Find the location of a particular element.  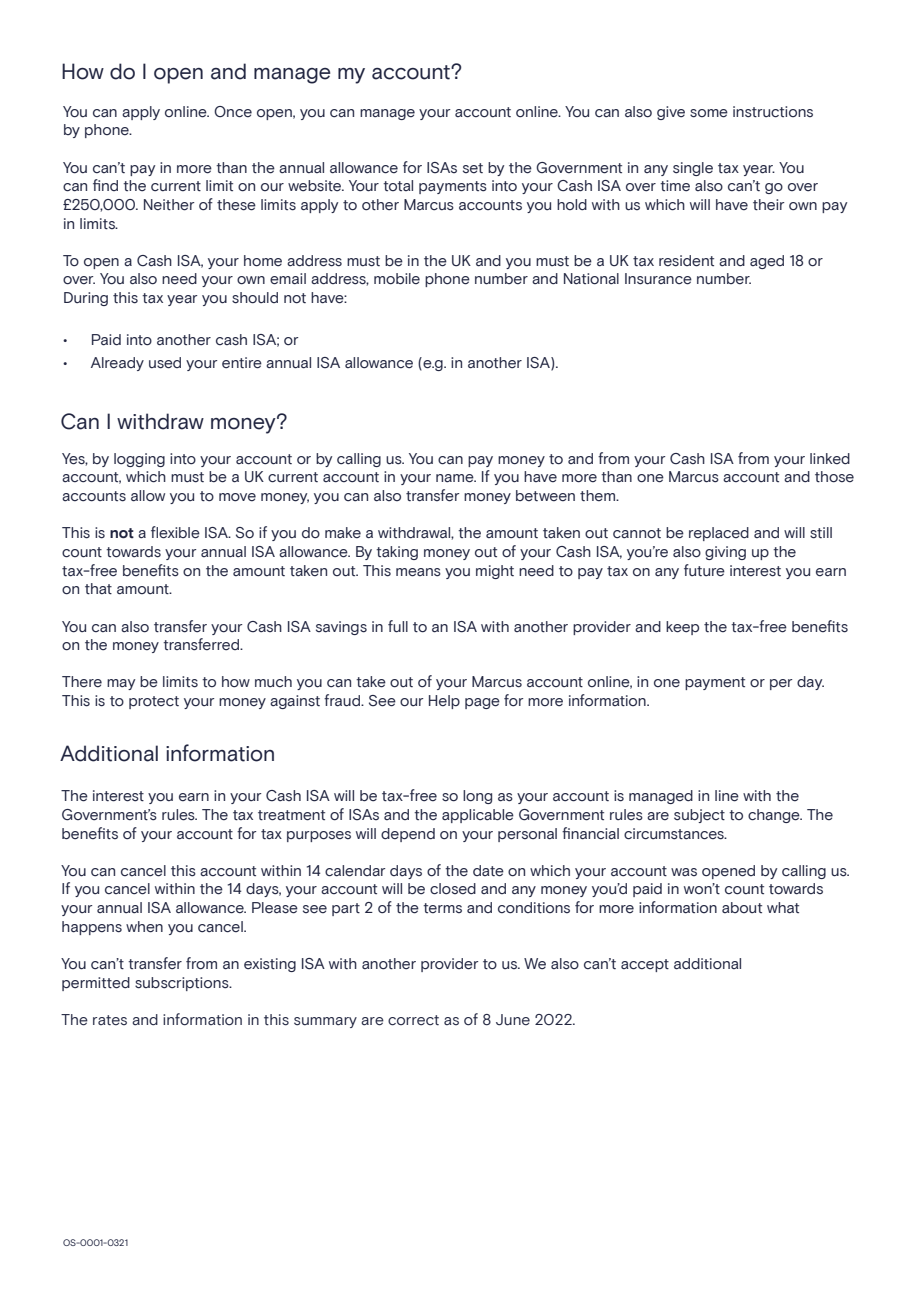

logging is located at coordinates (139, 460).
